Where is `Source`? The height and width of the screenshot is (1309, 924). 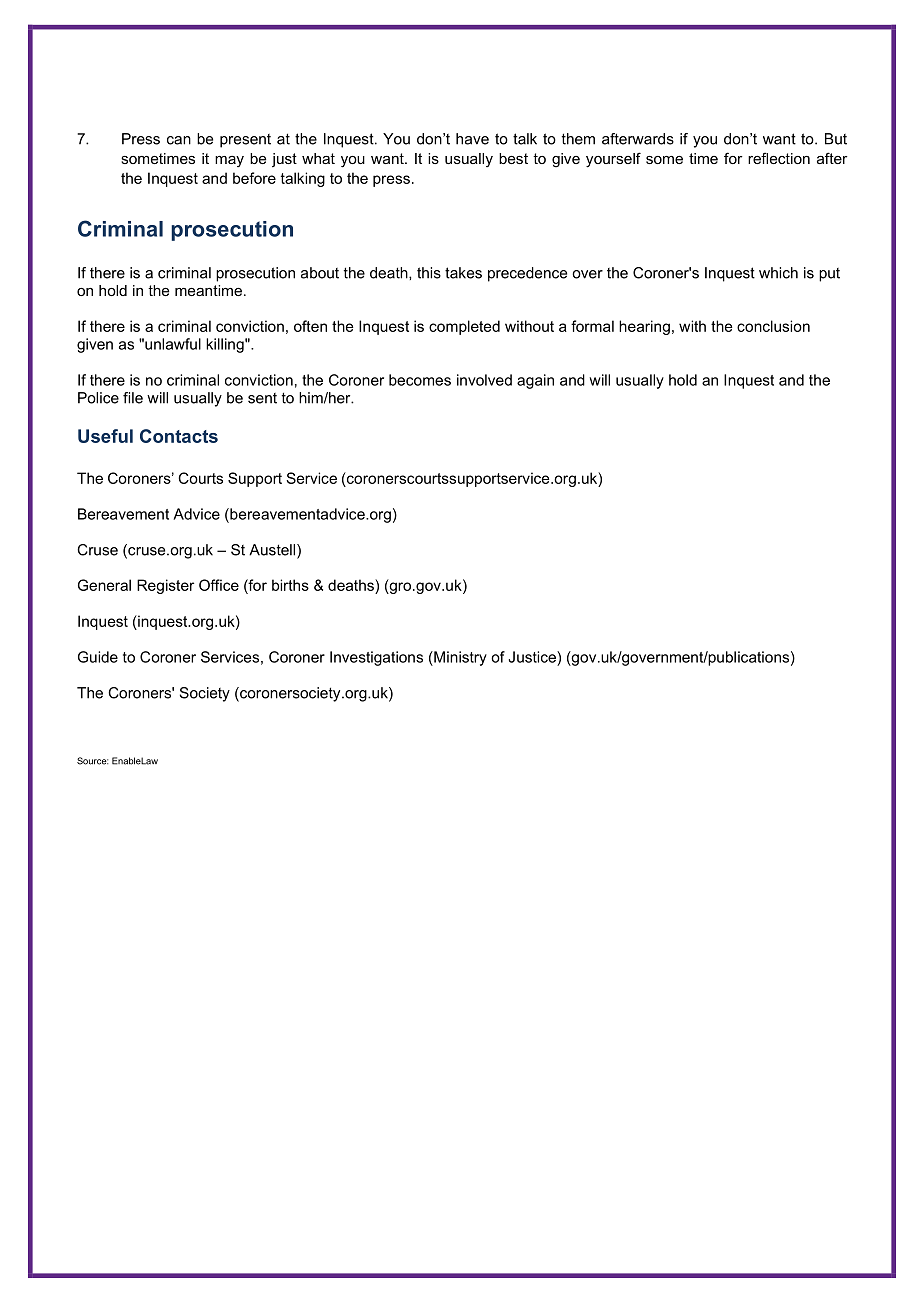
Source is located at coordinates (92, 761).
